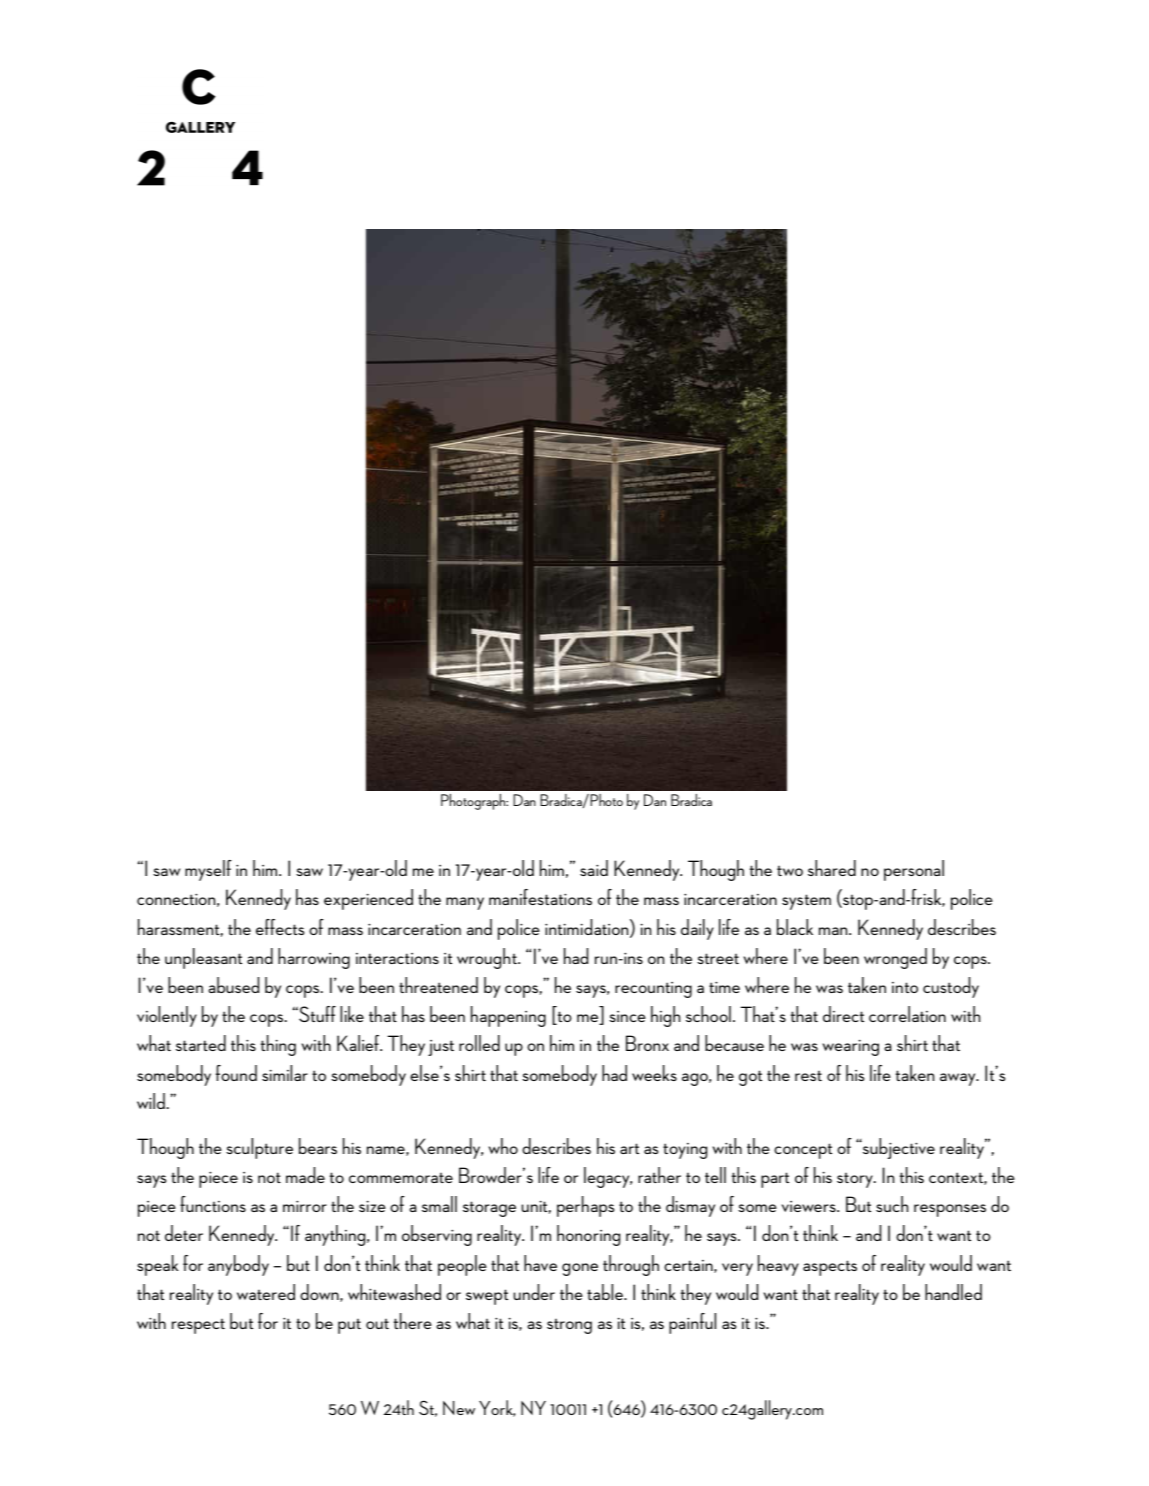 The image size is (1149, 1486). What do you see at coordinates (540, 897) in the screenshot?
I see `manifestations` at bounding box center [540, 897].
